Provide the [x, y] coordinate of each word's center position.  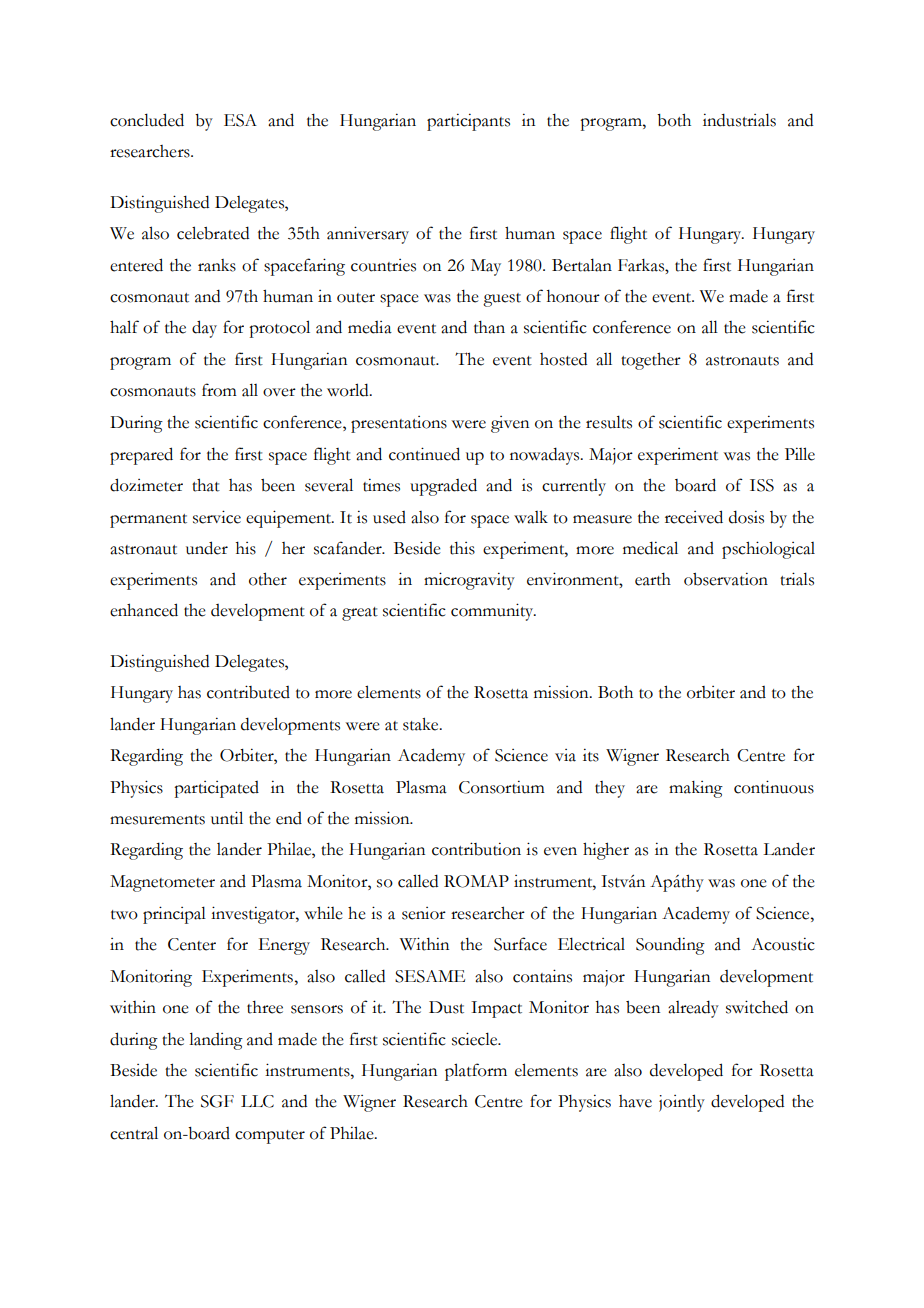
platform [476, 1072]
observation [726, 579]
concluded [147, 120]
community [493, 612]
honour [573, 296]
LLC [257, 1101]
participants [468, 122]
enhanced [144, 610]
